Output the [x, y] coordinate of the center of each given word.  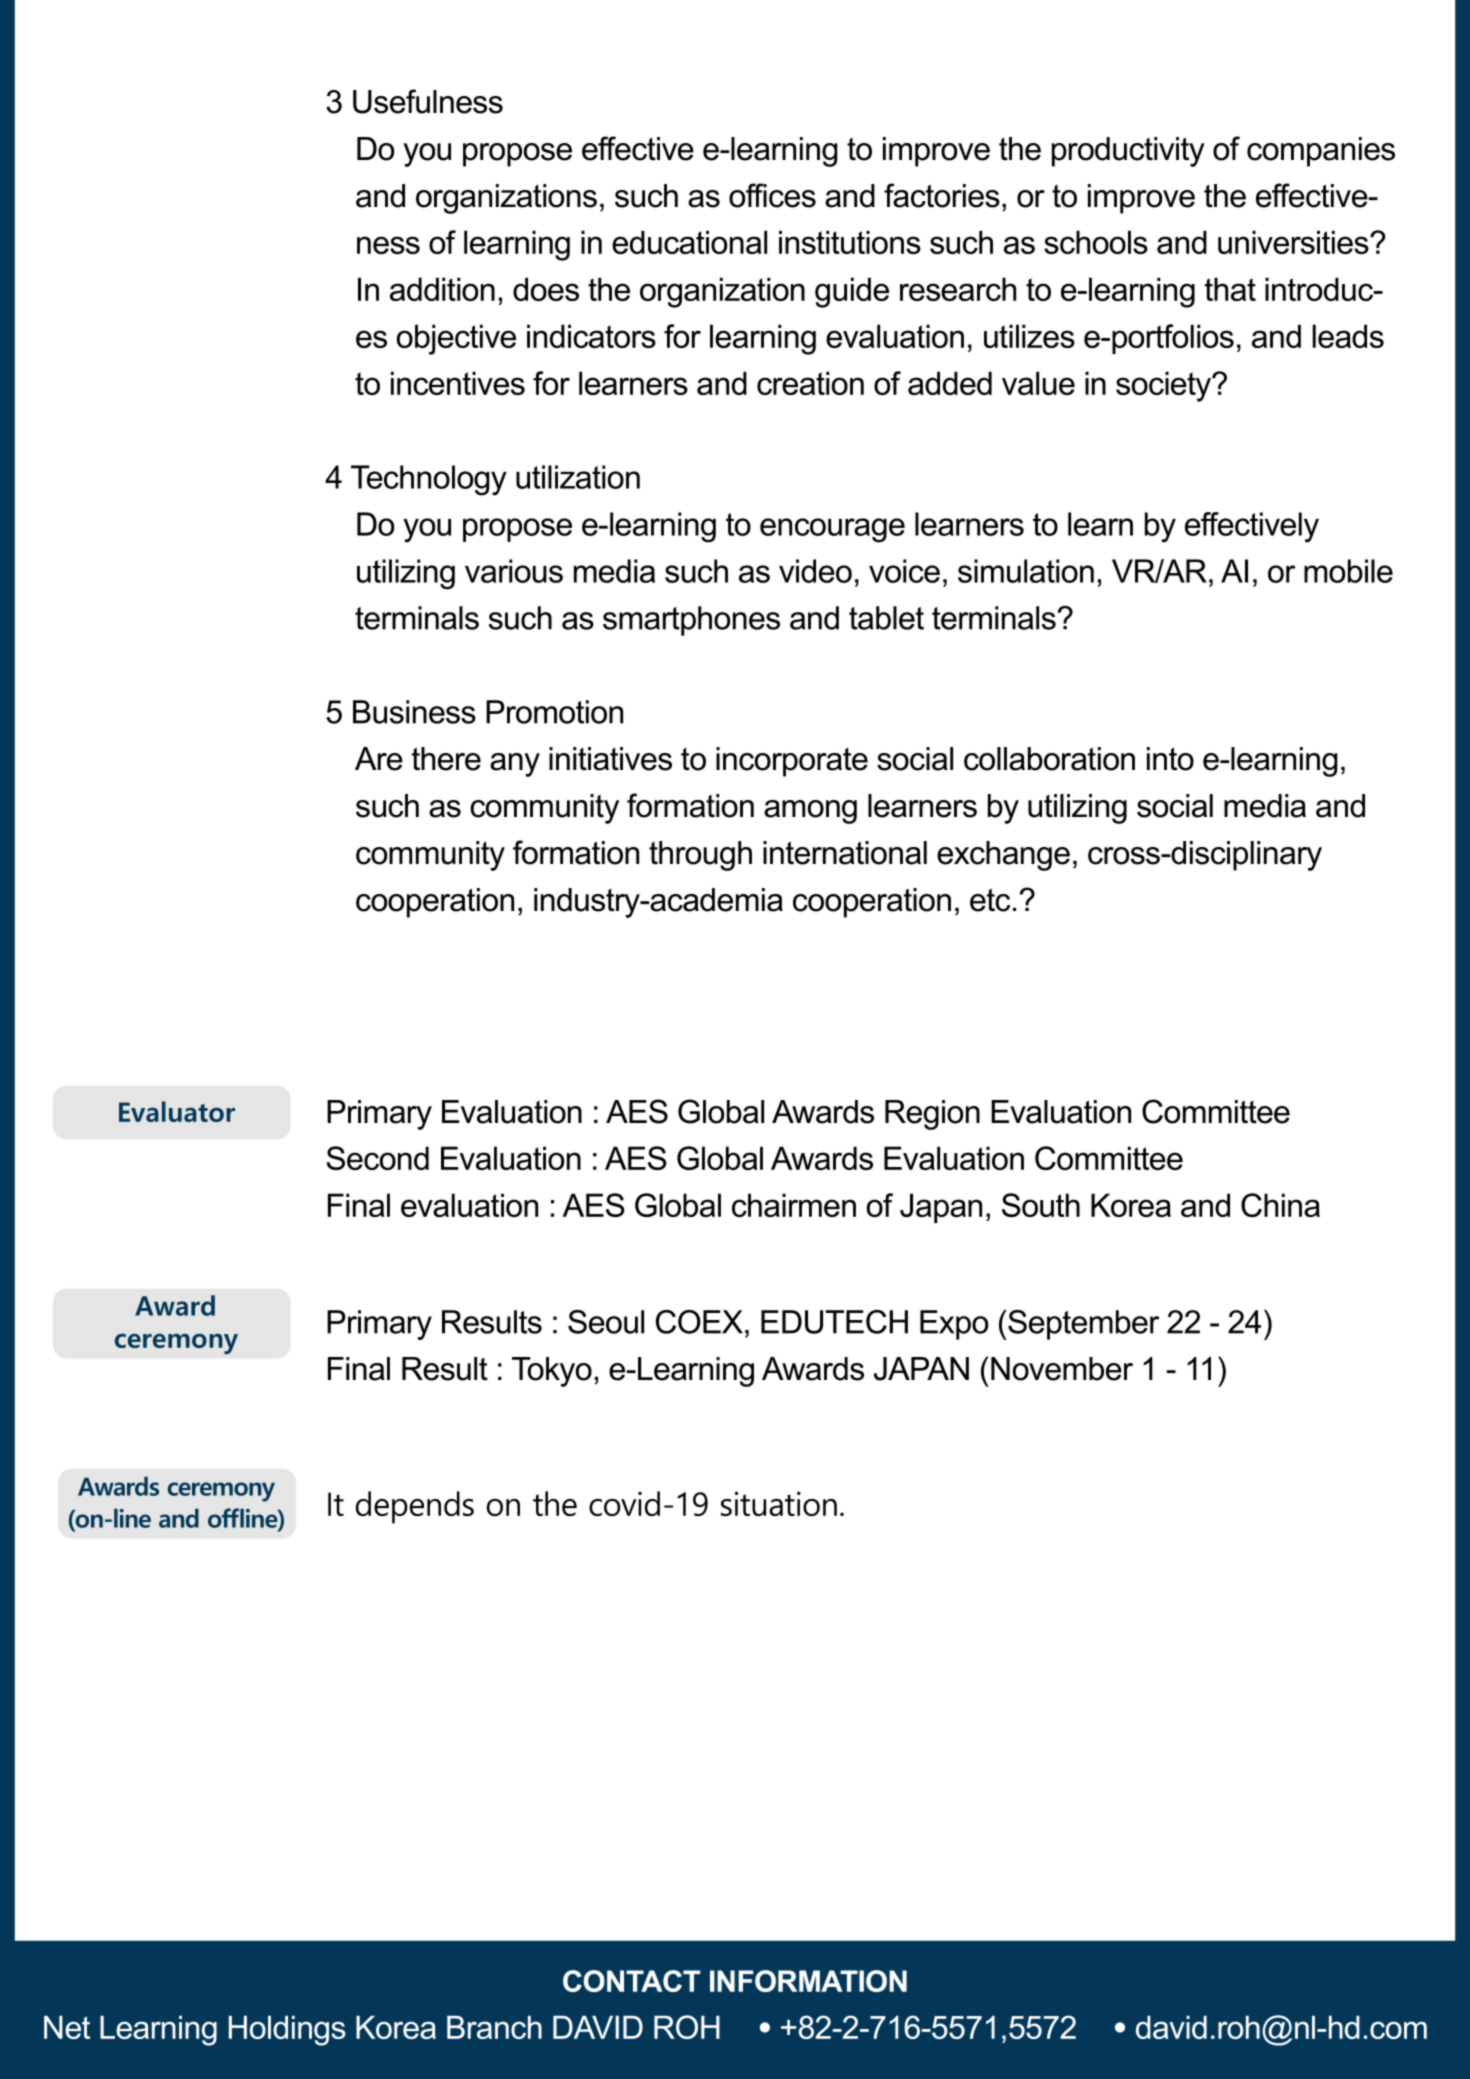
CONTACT [632, 1981]
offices [772, 195]
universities [1294, 242]
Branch [494, 2027]
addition [442, 289]
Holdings [287, 2031]
